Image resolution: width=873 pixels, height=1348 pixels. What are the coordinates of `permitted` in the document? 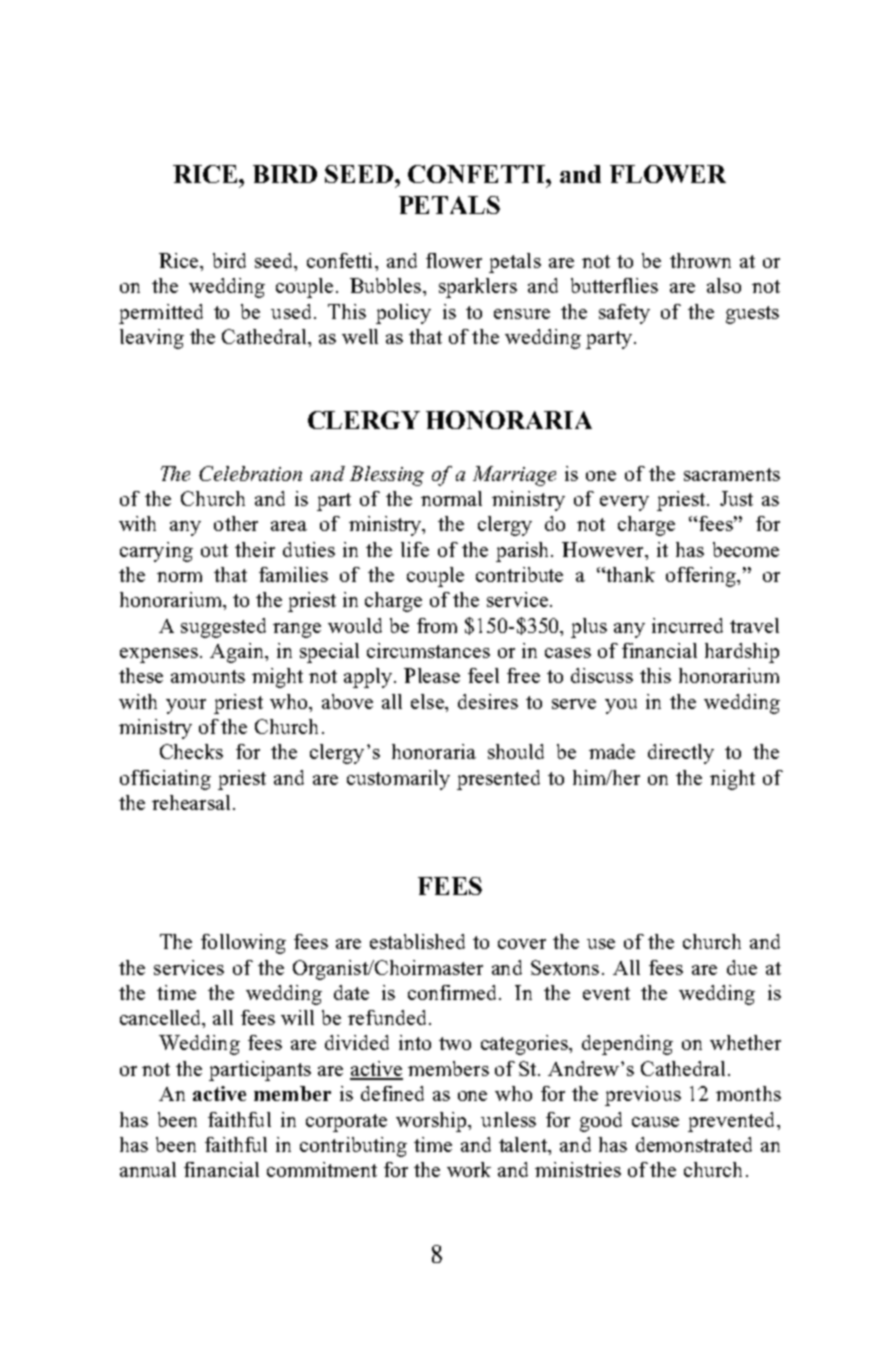 It's located at (161, 314).
